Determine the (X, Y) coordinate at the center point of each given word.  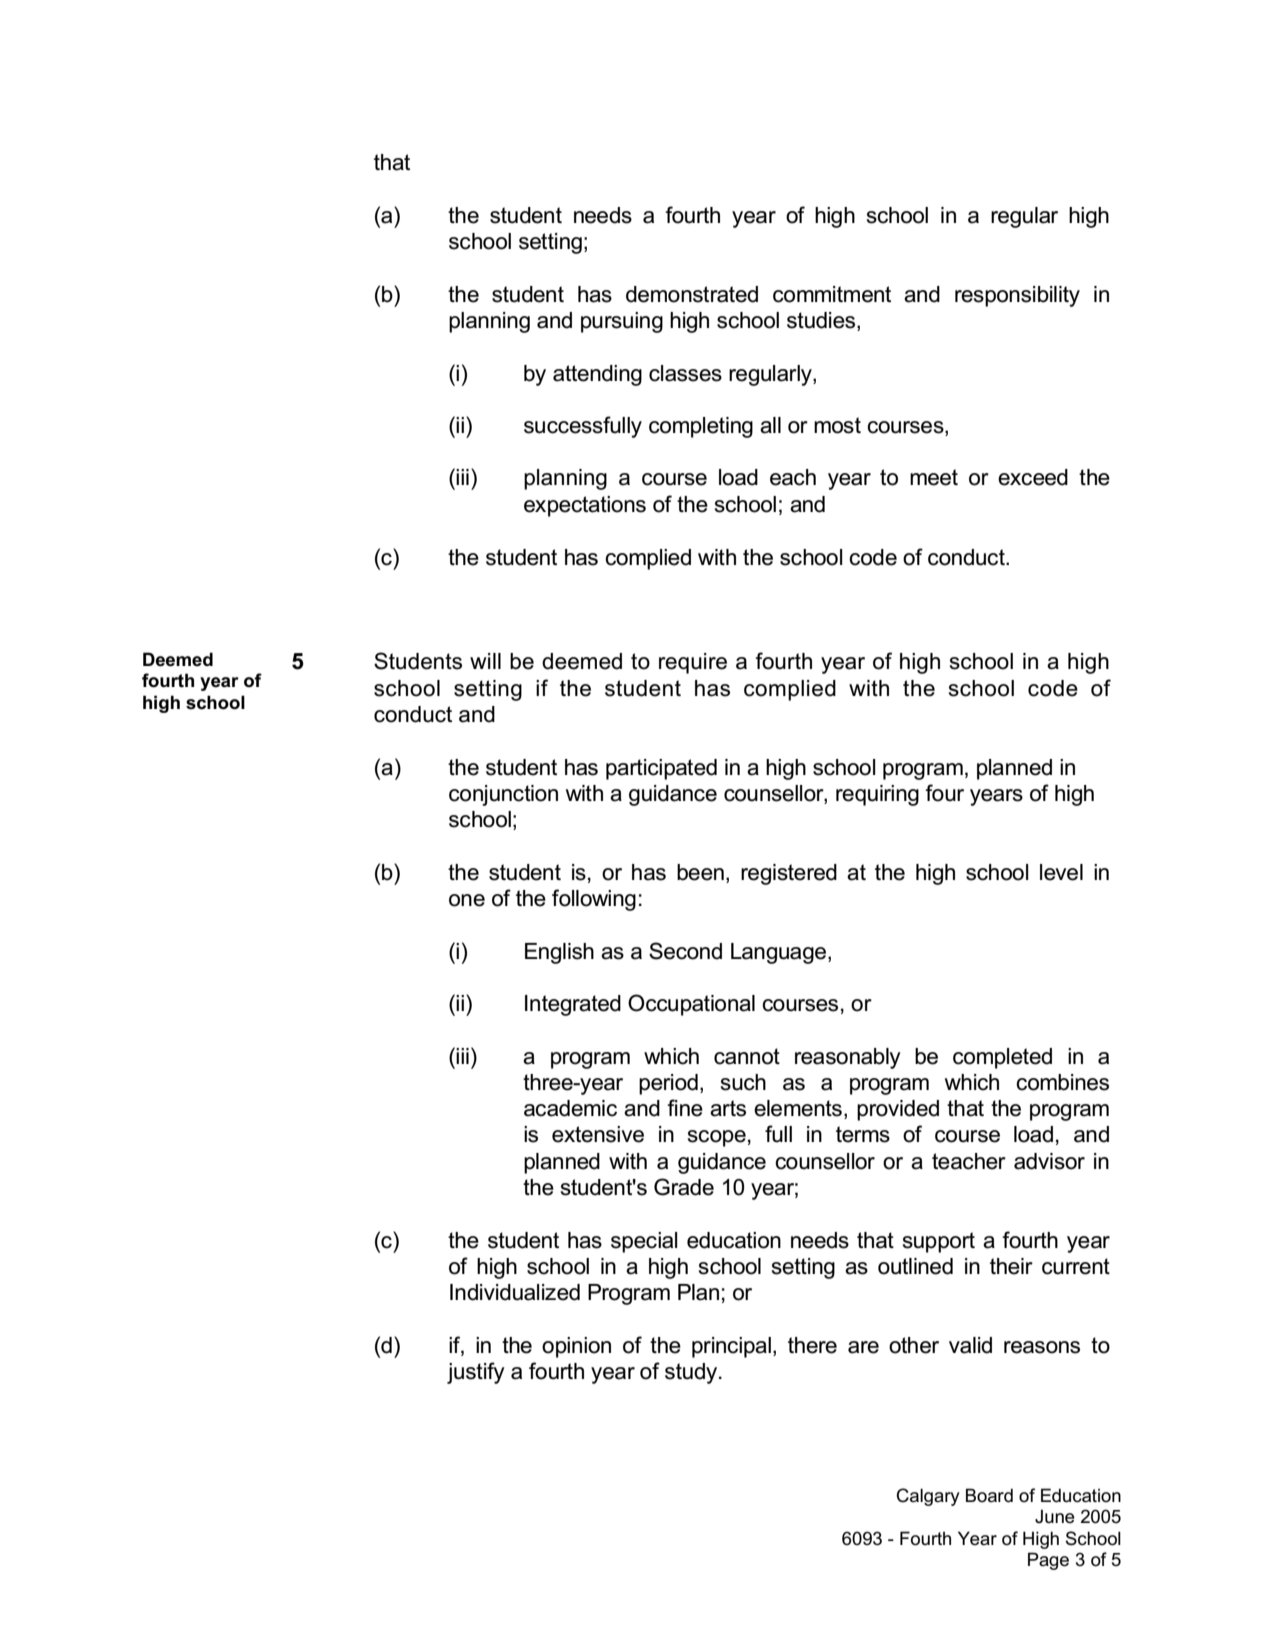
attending (597, 375)
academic (570, 1108)
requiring (877, 795)
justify (476, 1373)
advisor (1049, 1161)
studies (822, 321)
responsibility (1017, 296)
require (693, 663)
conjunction (503, 795)
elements (798, 1108)
